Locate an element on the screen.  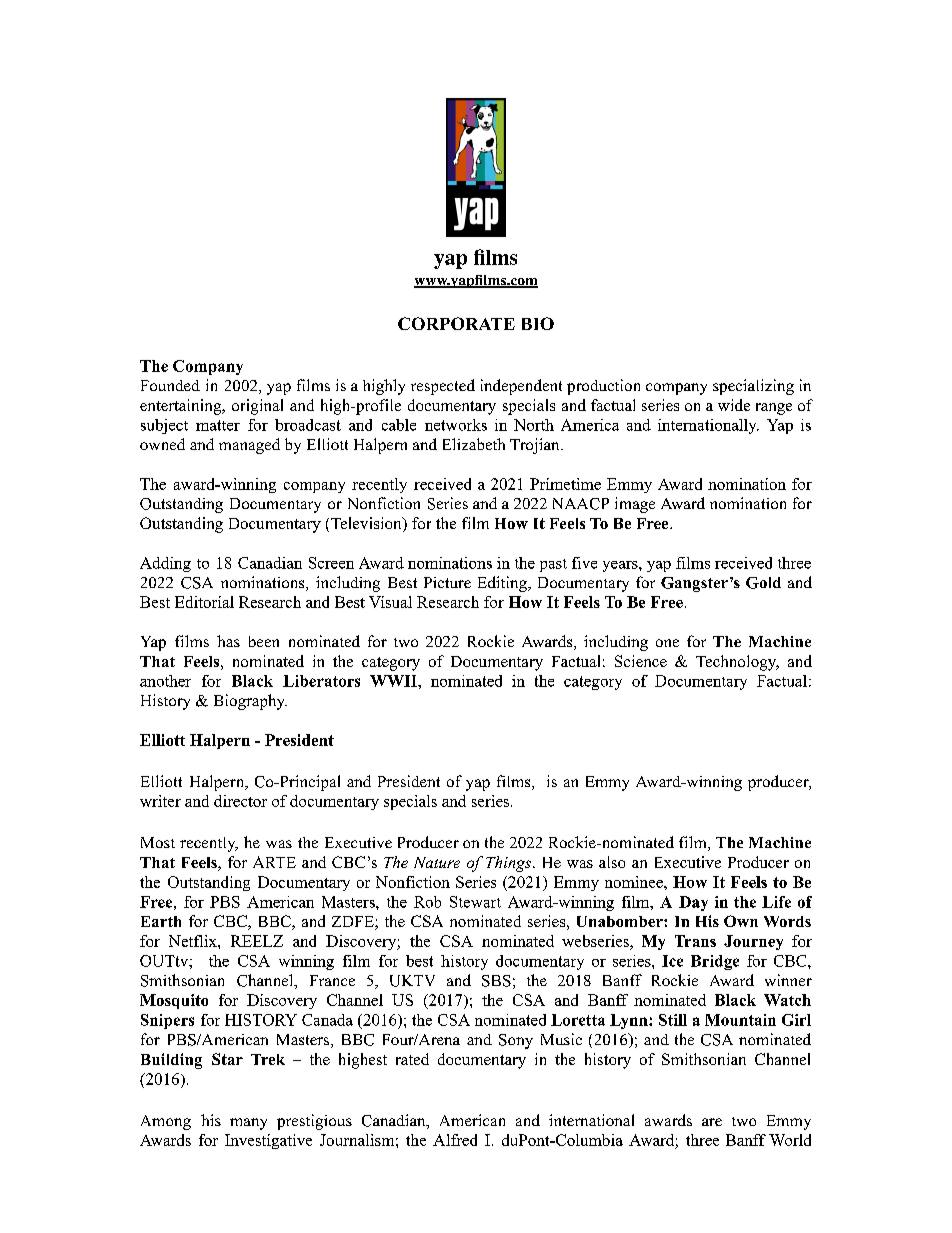
Liberators is located at coordinates (321, 681).
